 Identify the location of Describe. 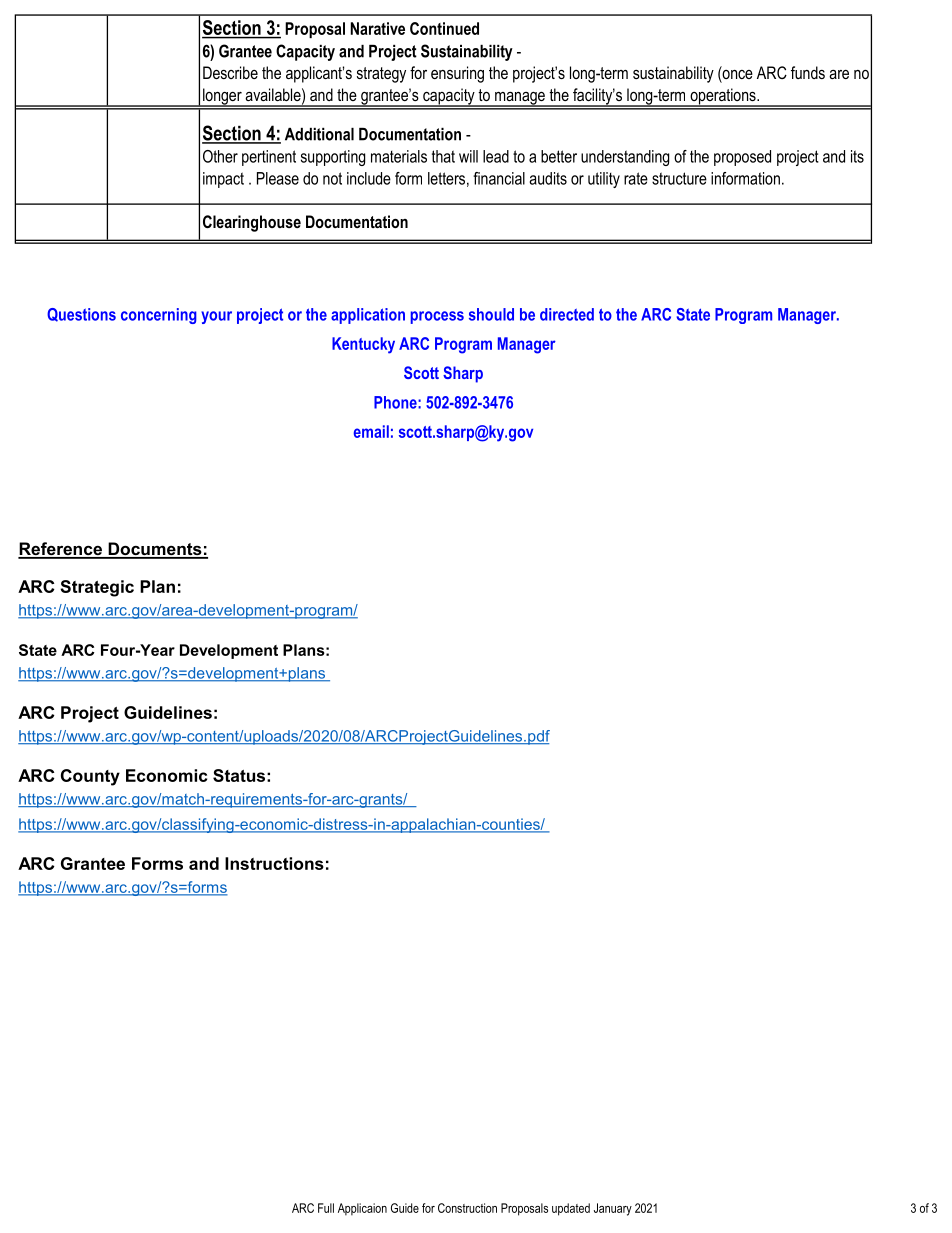
(230, 72).
